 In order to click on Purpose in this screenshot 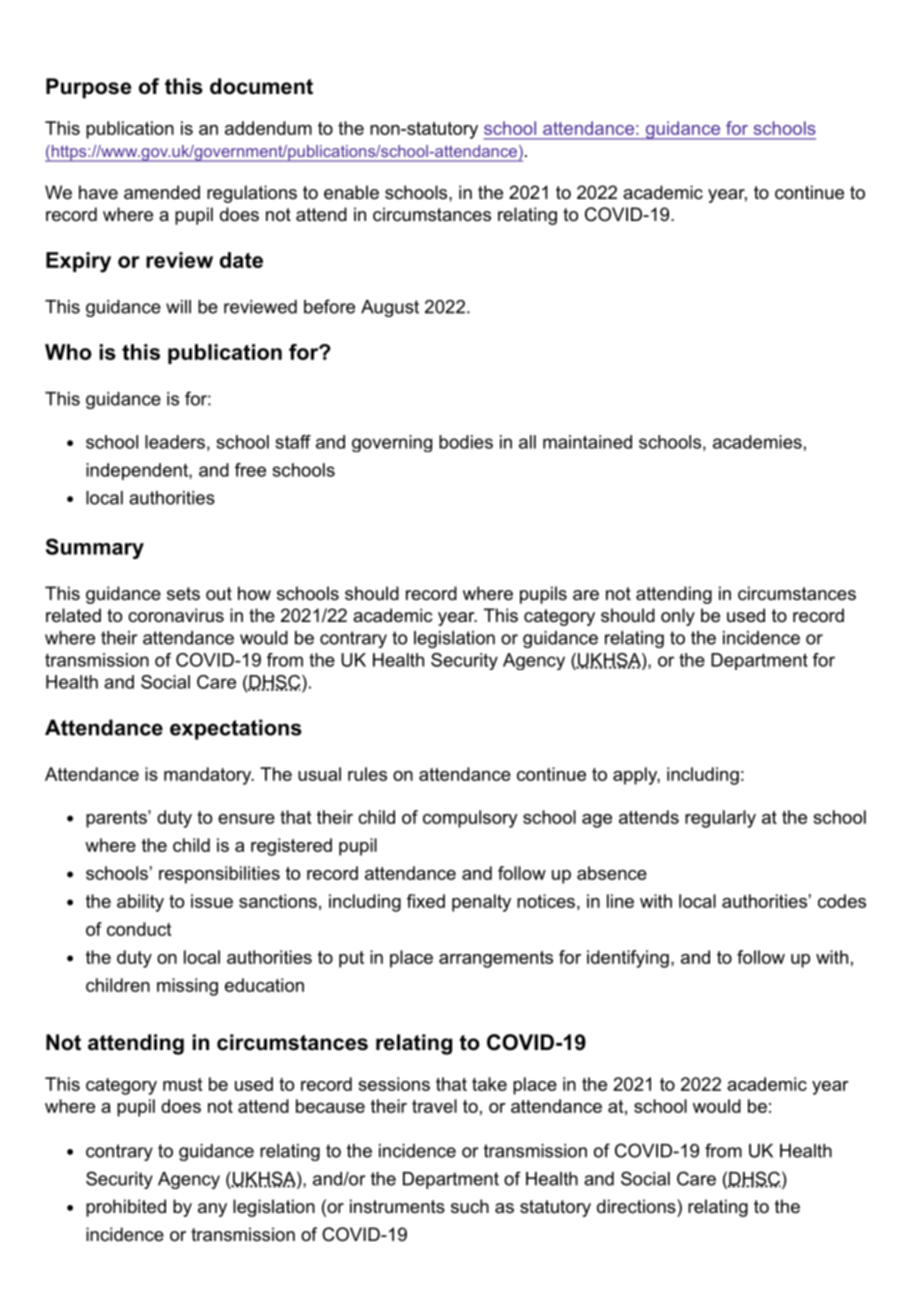, I will do `click(88, 88)`.
